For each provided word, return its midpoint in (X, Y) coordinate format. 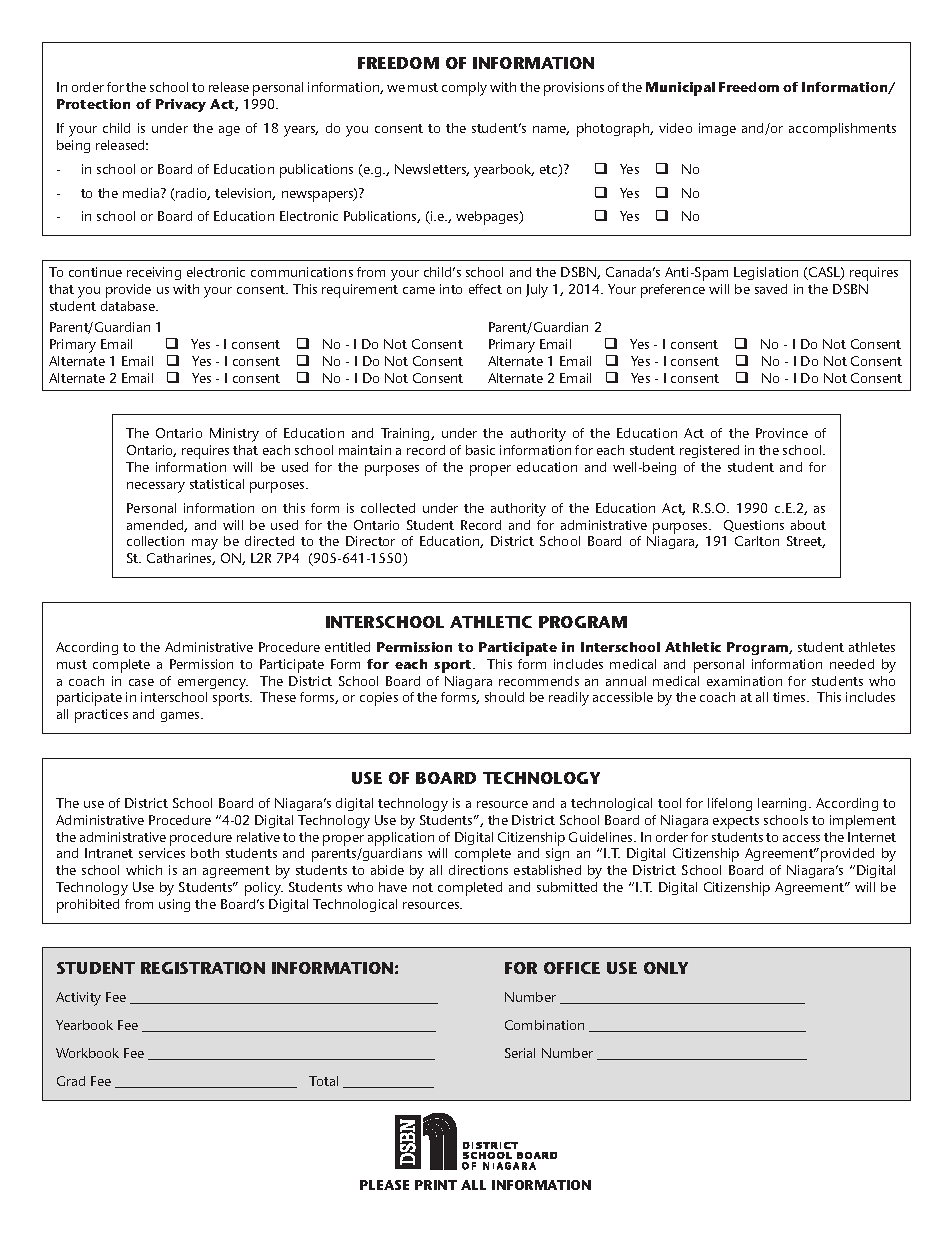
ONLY (666, 968)
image (717, 129)
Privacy (181, 105)
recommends (539, 681)
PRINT (436, 1185)
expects (736, 822)
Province (782, 433)
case (141, 682)
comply (464, 89)
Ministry (234, 435)
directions (478, 870)
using (174, 905)
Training (406, 434)
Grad (71, 1081)
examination (744, 681)
